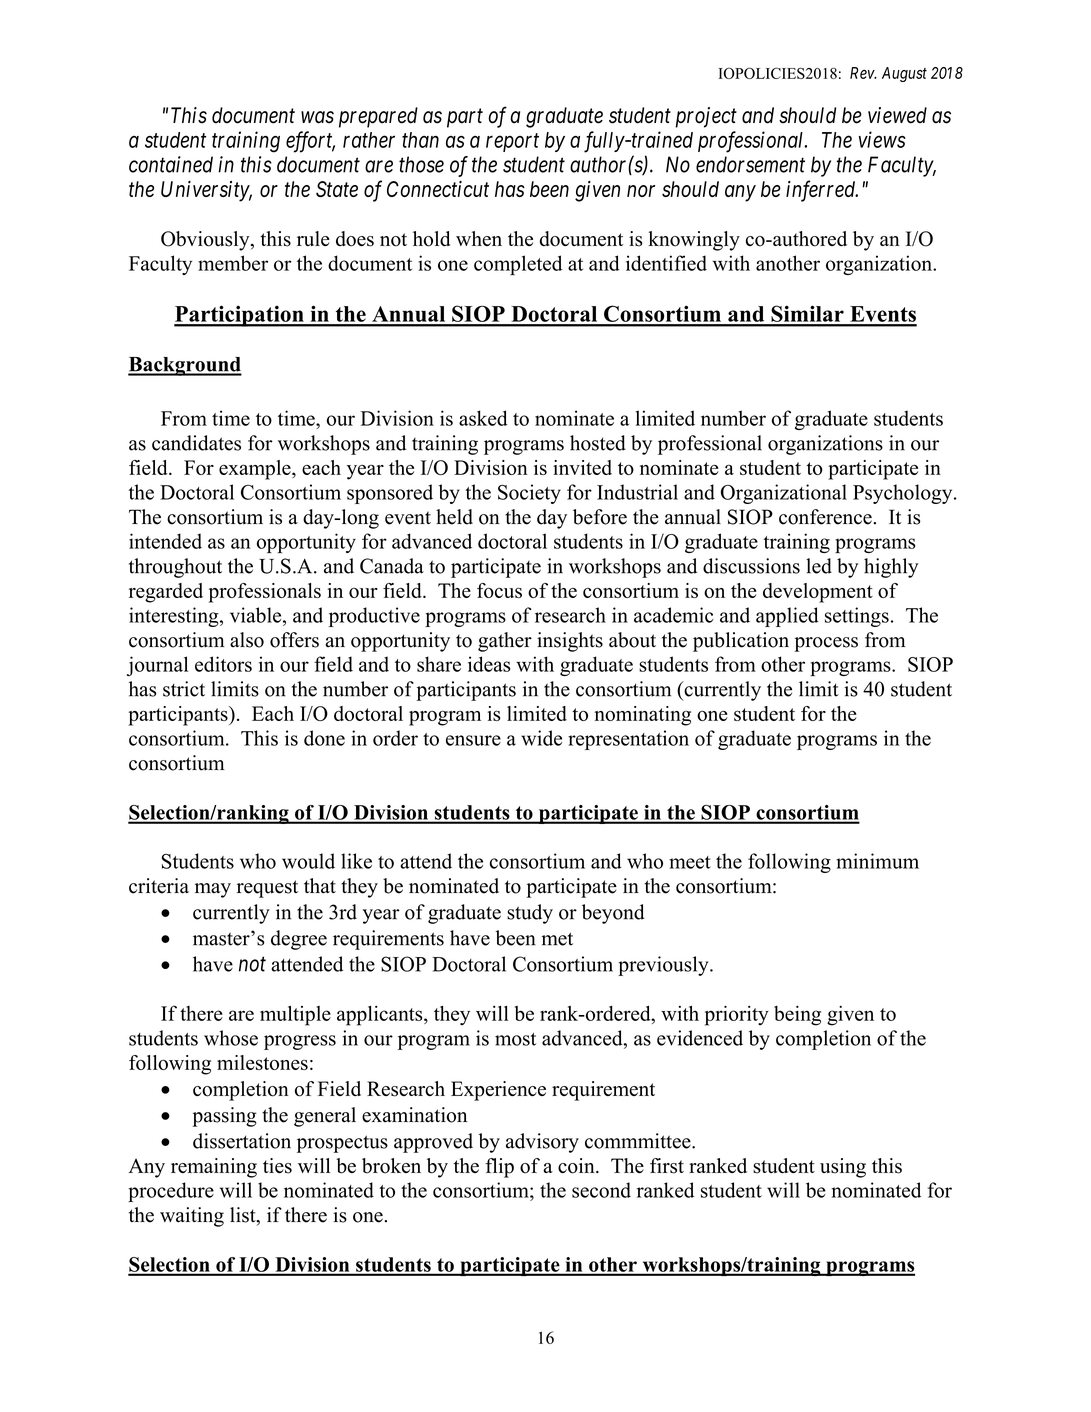  I want to click on gather, so click(505, 642).
